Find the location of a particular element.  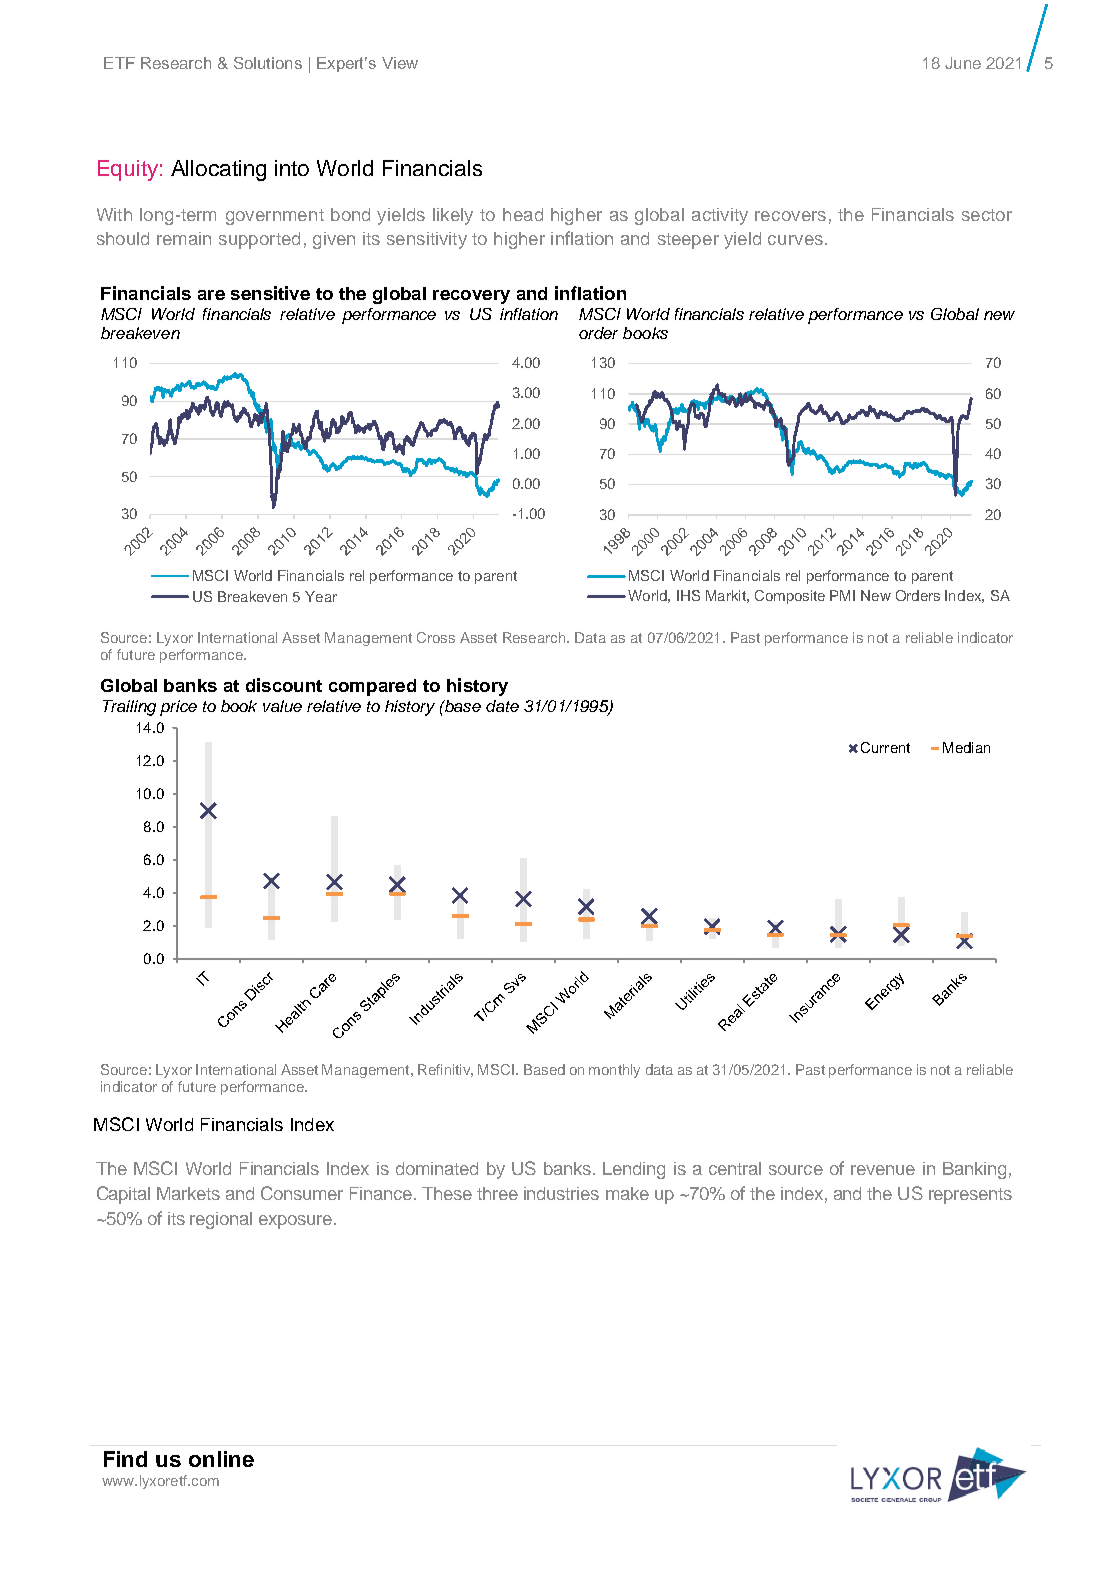

head is located at coordinates (523, 214).
